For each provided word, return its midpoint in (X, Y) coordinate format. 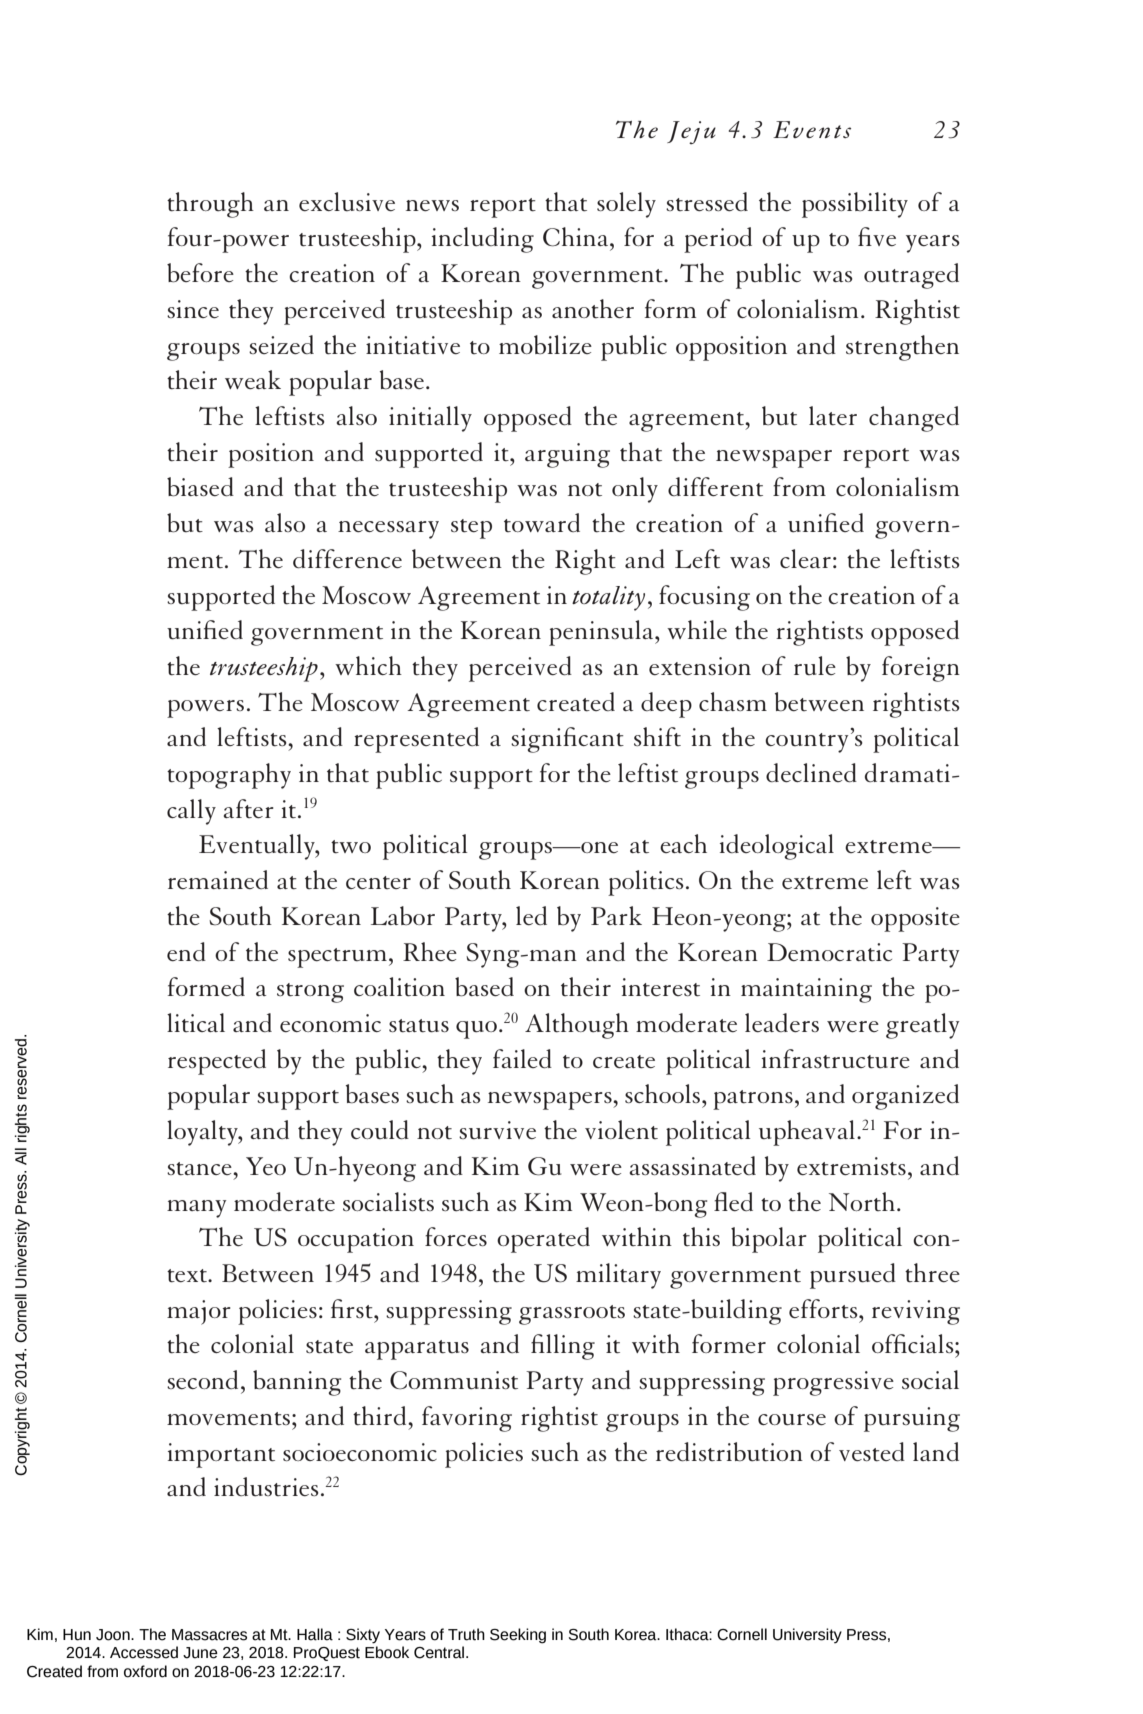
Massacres (209, 1635)
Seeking (518, 1636)
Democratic (829, 952)
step (471, 529)
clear (805, 558)
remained (218, 879)
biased (200, 487)
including (483, 240)
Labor (403, 915)
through (210, 205)
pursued (853, 1276)
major (199, 1312)
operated (543, 1240)
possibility (855, 205)
